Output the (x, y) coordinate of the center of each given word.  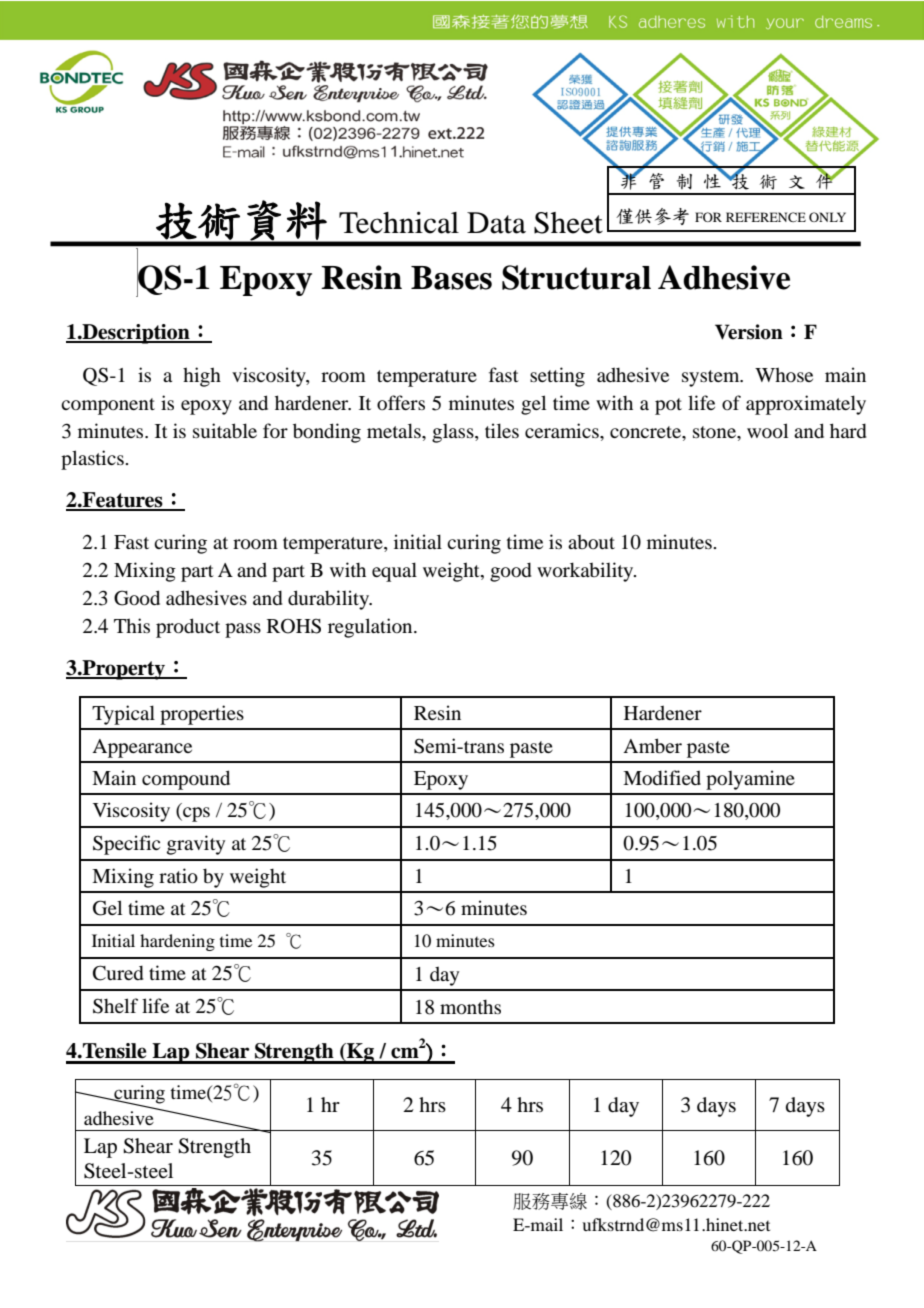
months (470, 1007)
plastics (93, 460)
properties (202, 715)
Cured (118, 973)
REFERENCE (766, 217)
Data (496, 223)
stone (715, 432)
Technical (399, 222)
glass (454, 433)
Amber (652, 745)
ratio (178, 875)
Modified (662, 777)
